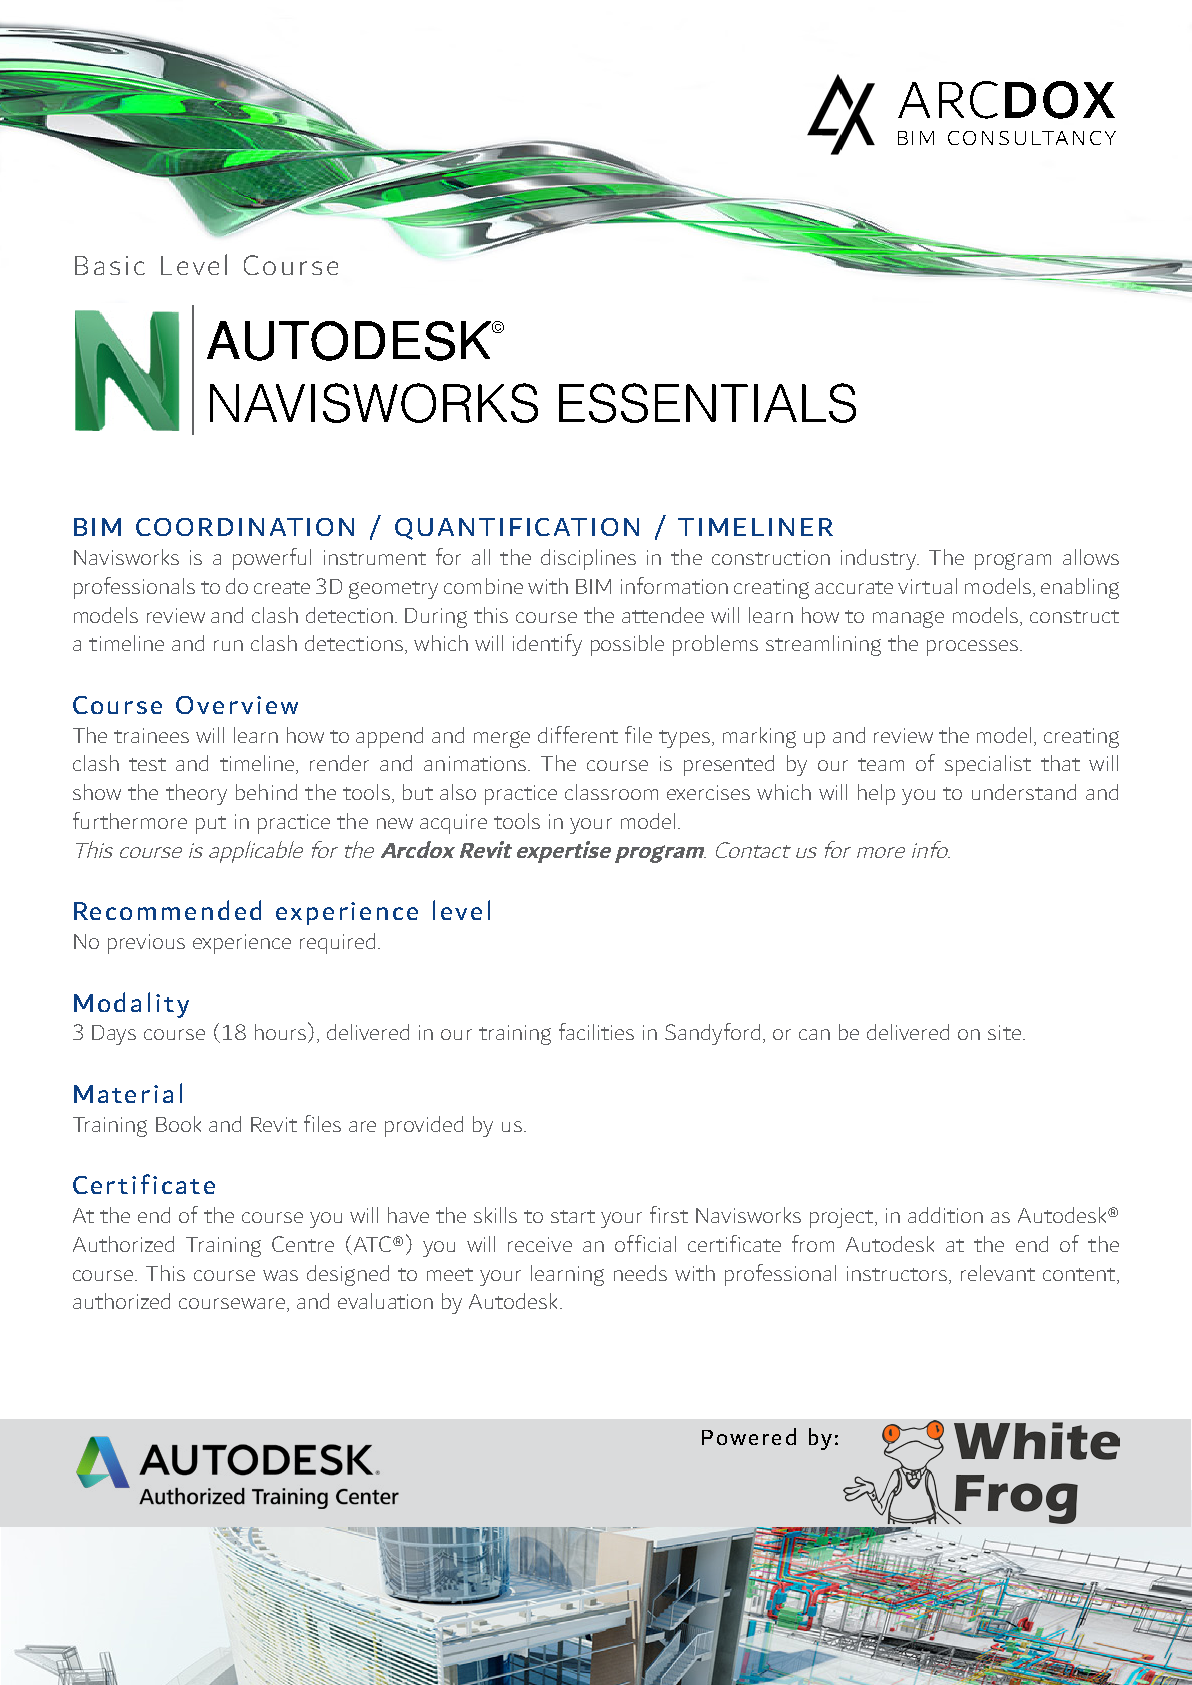 This screenshot has height=1685, width=1192. I want to click on Powered, so click(749, 1436).
